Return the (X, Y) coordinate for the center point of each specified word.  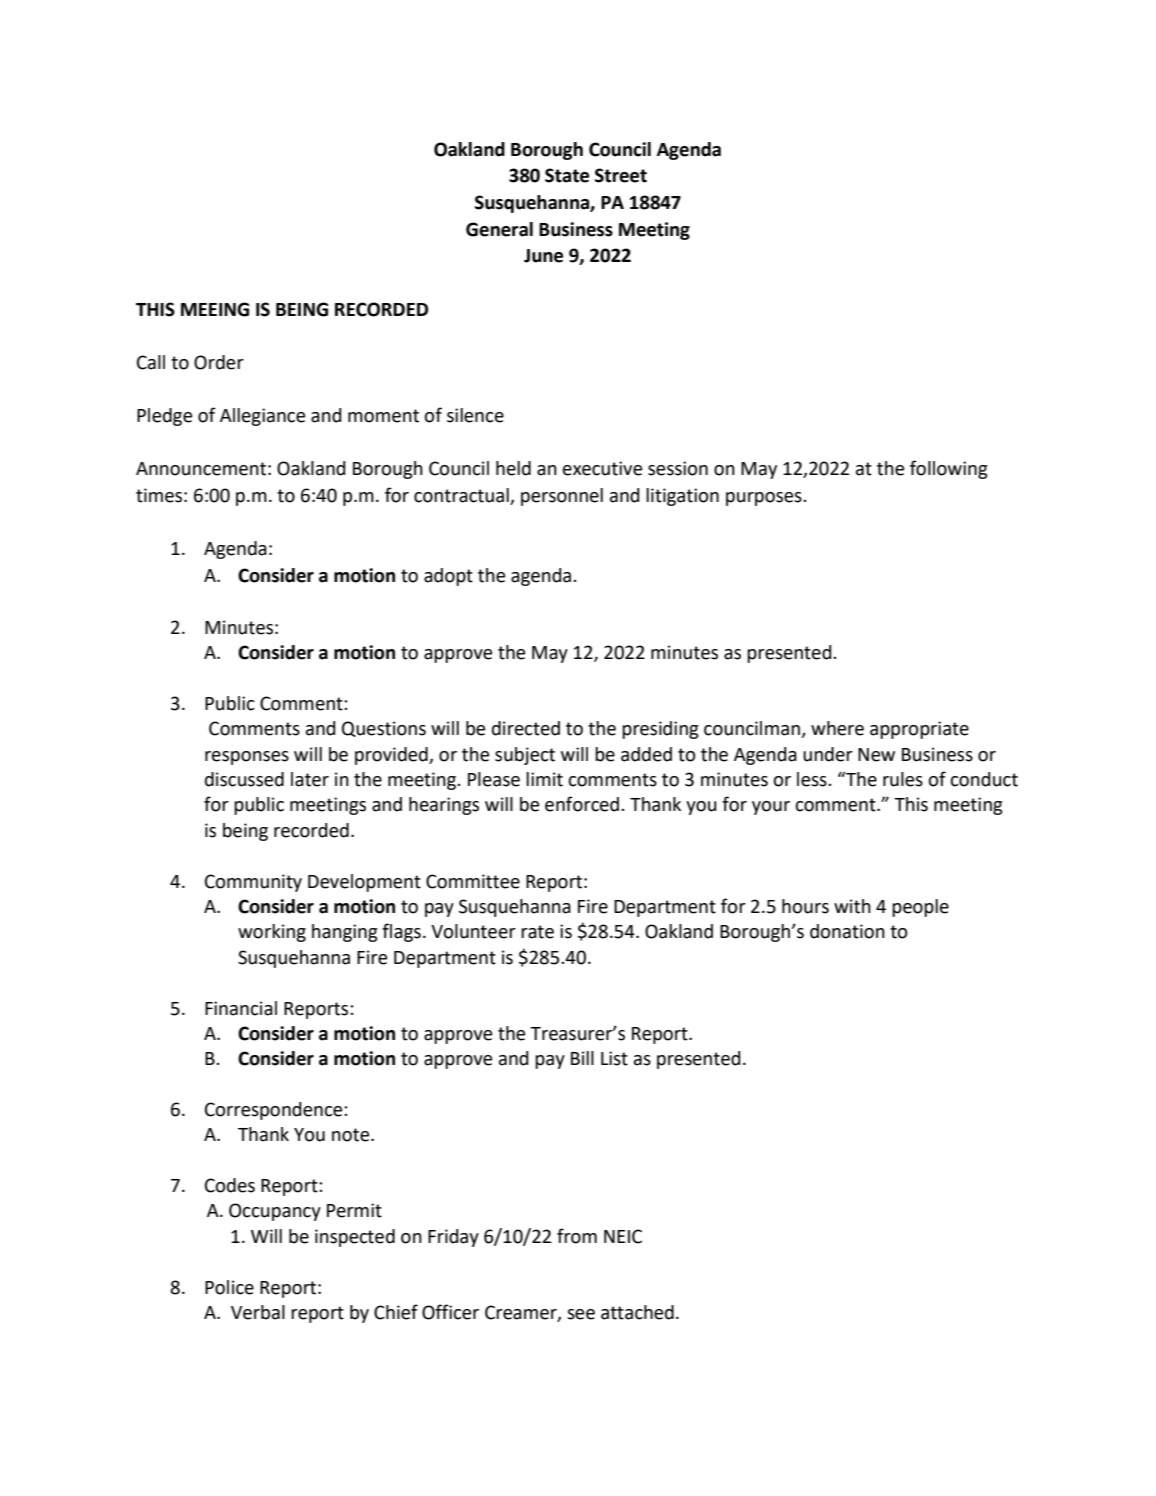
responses (247, 758)
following (949, 469)
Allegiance (262, 417)
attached (637, 1312)
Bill (582, 1058)
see (581, 1314)
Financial (241, 1008)
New (876, 755)
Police (229, 1287)
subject (525, 756)
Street (621, 175)
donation (847, 931)
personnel (562, 497)
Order (219, 362)
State (567, 175)
